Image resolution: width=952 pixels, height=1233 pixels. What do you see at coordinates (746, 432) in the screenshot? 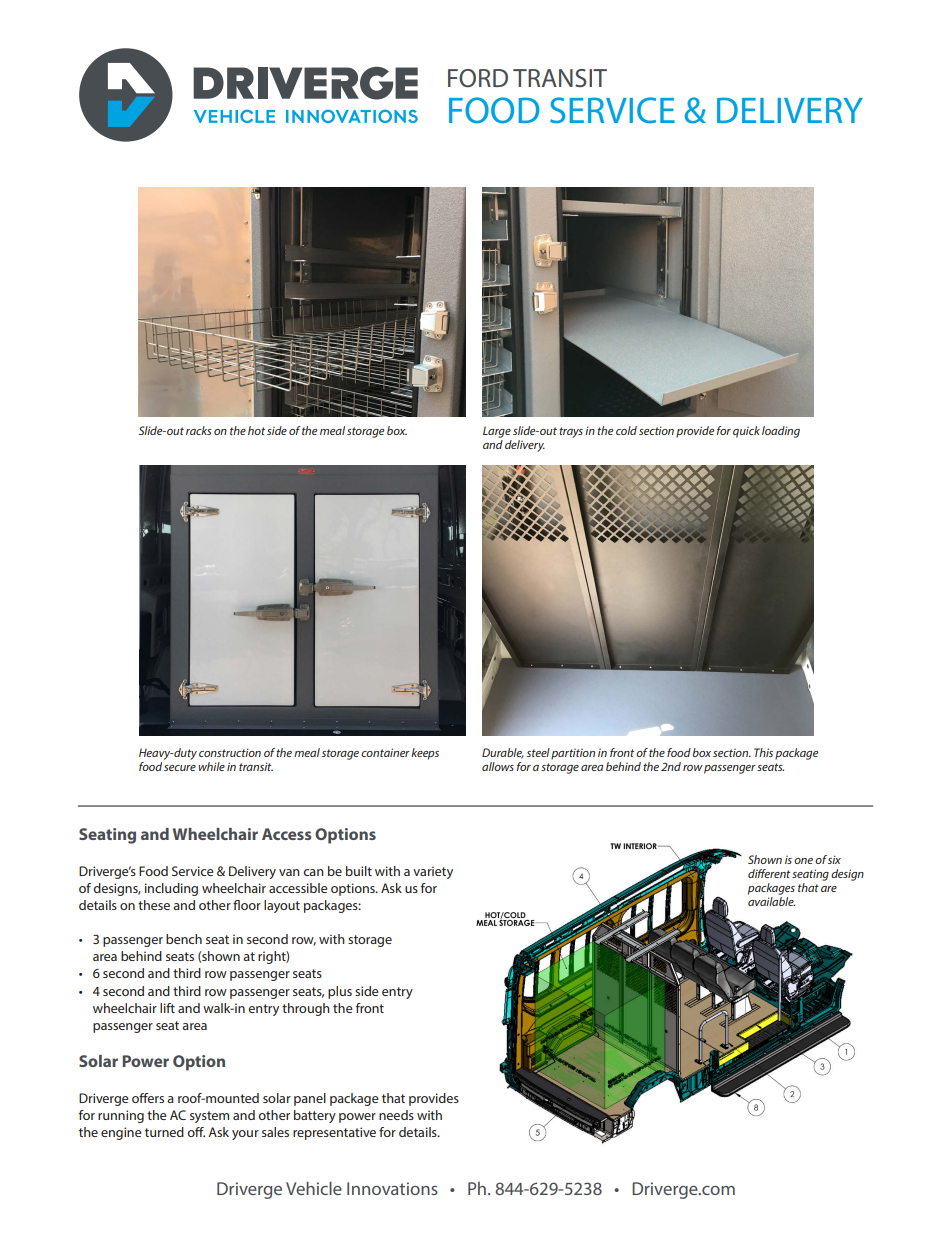
I see `quick` at bounding box center [746, 432].
